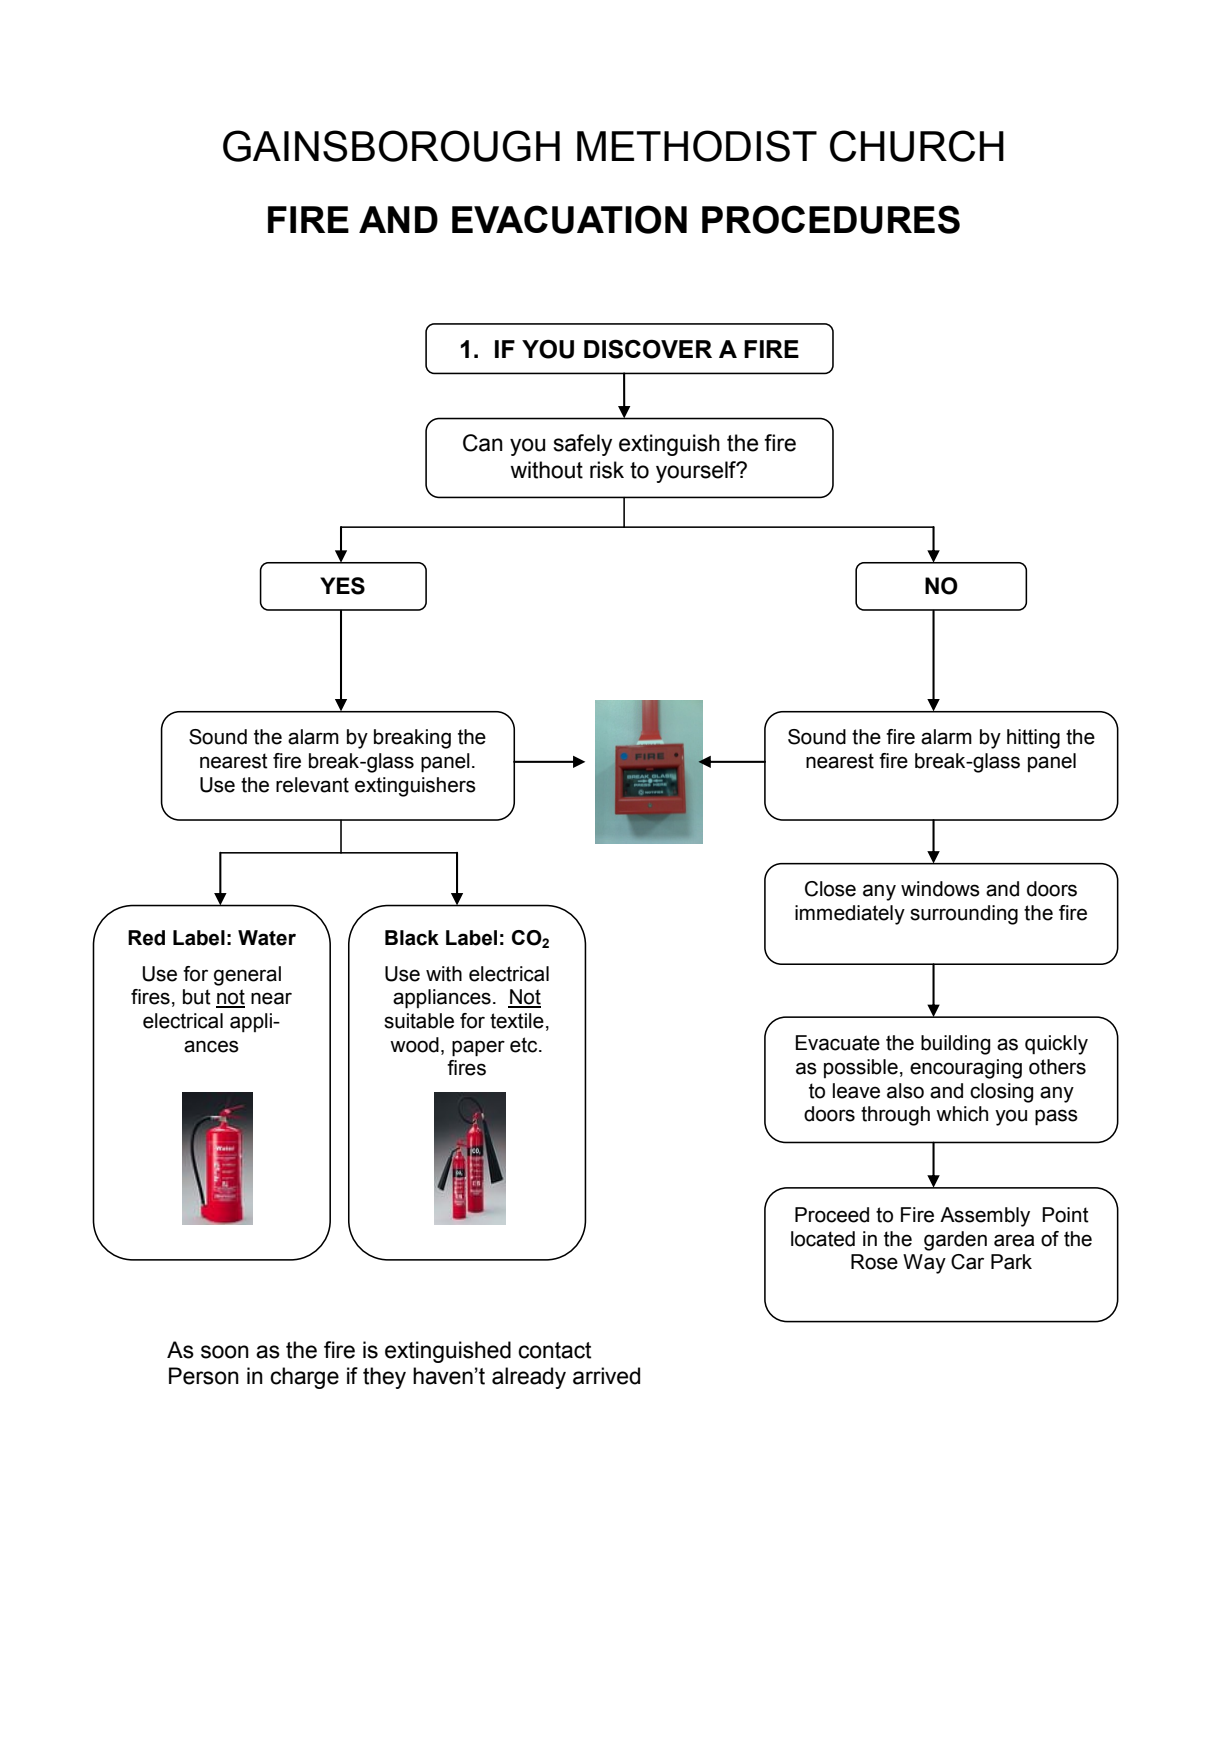 The height and width of the document is (1737, 1228). I want to click on safely, so click(582, 445).
